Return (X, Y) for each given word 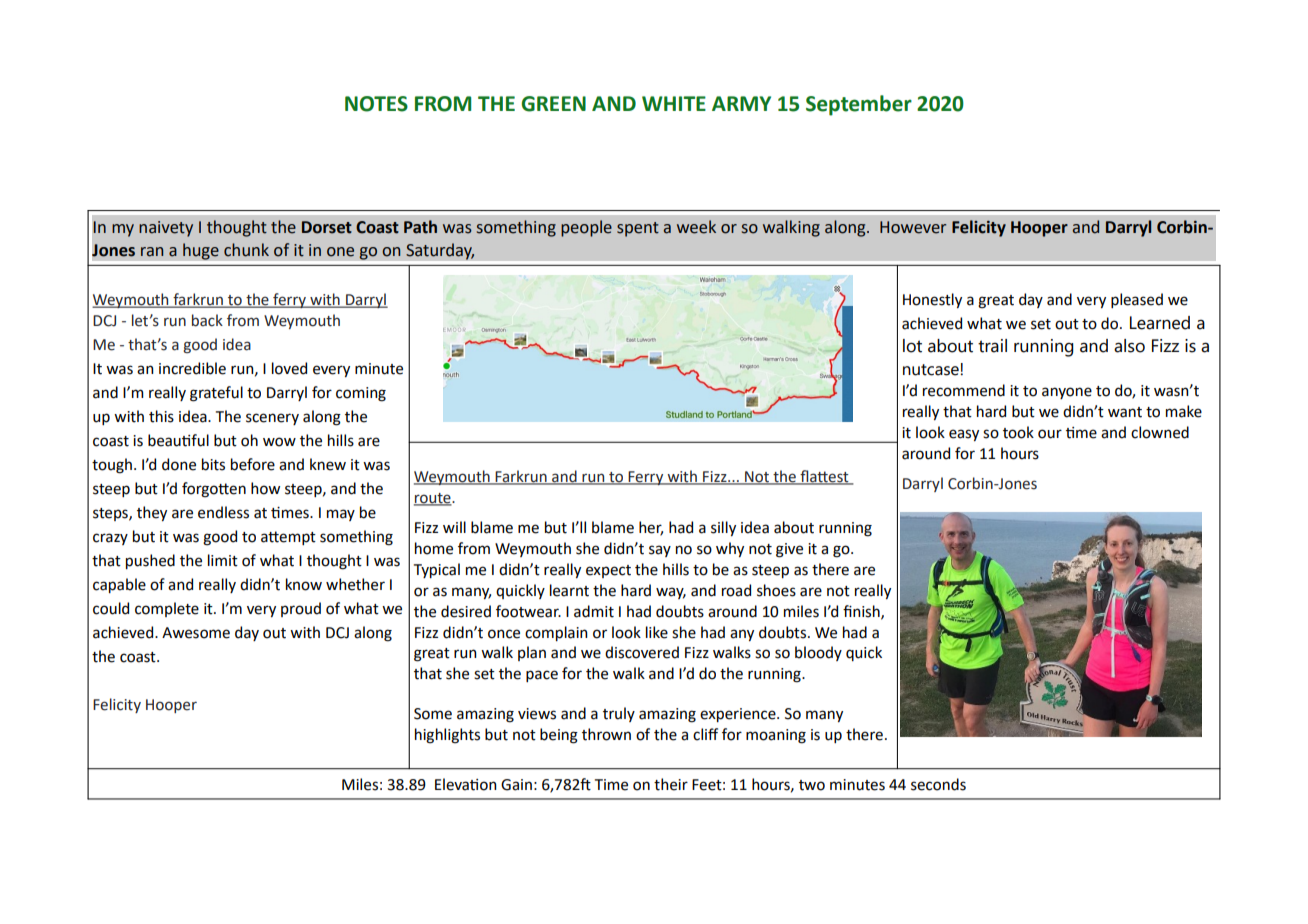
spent (638, 229)
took (1018, 432)
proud (301, 609)
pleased (1137, 300)
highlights (447, 736)
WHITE (674, 103)
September (859, 105)
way (671, 593)
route (433, 499)
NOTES (376, 104)
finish (862, 612)
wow (279, 442)
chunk (246, 250)
